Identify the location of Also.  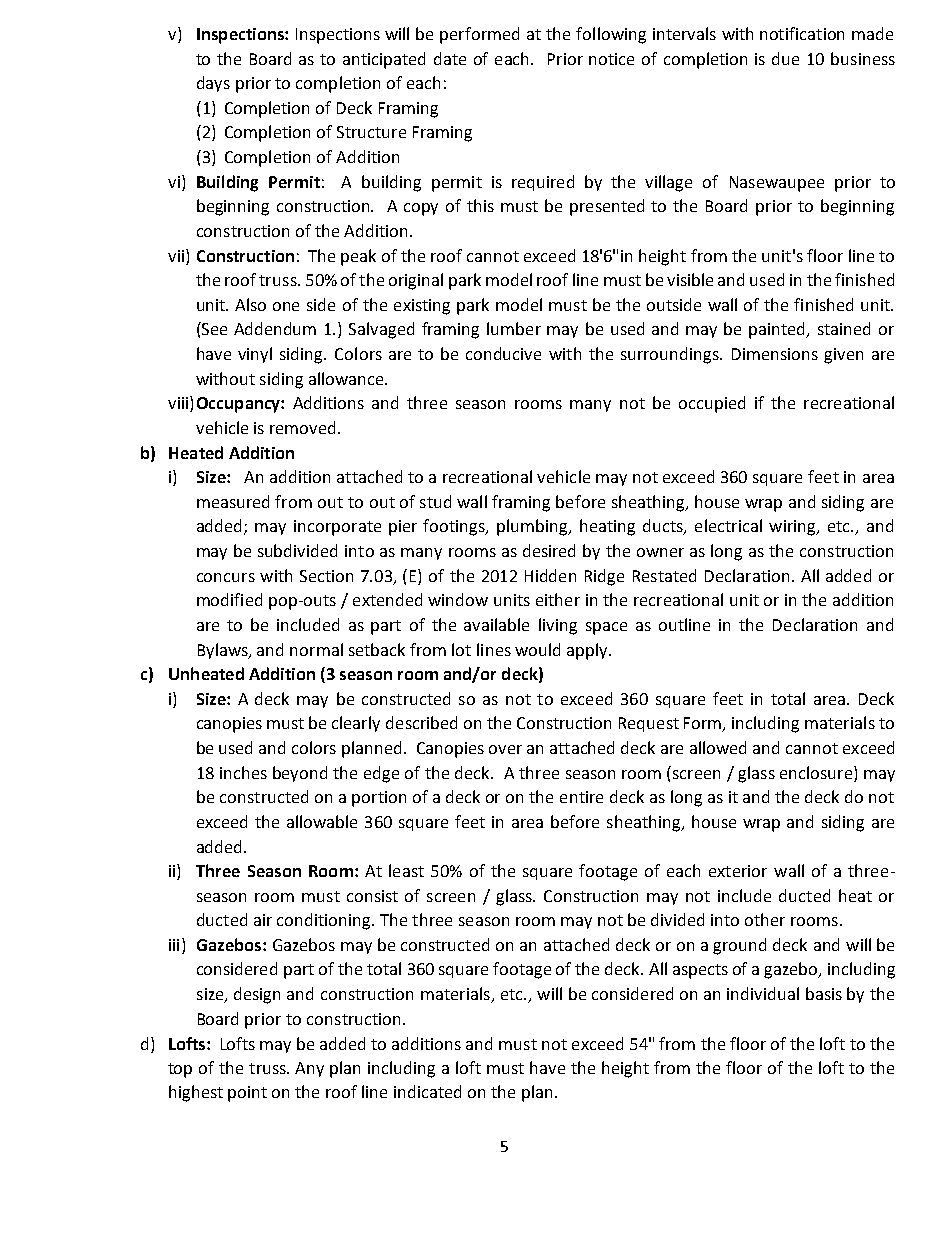
(250, 304).
